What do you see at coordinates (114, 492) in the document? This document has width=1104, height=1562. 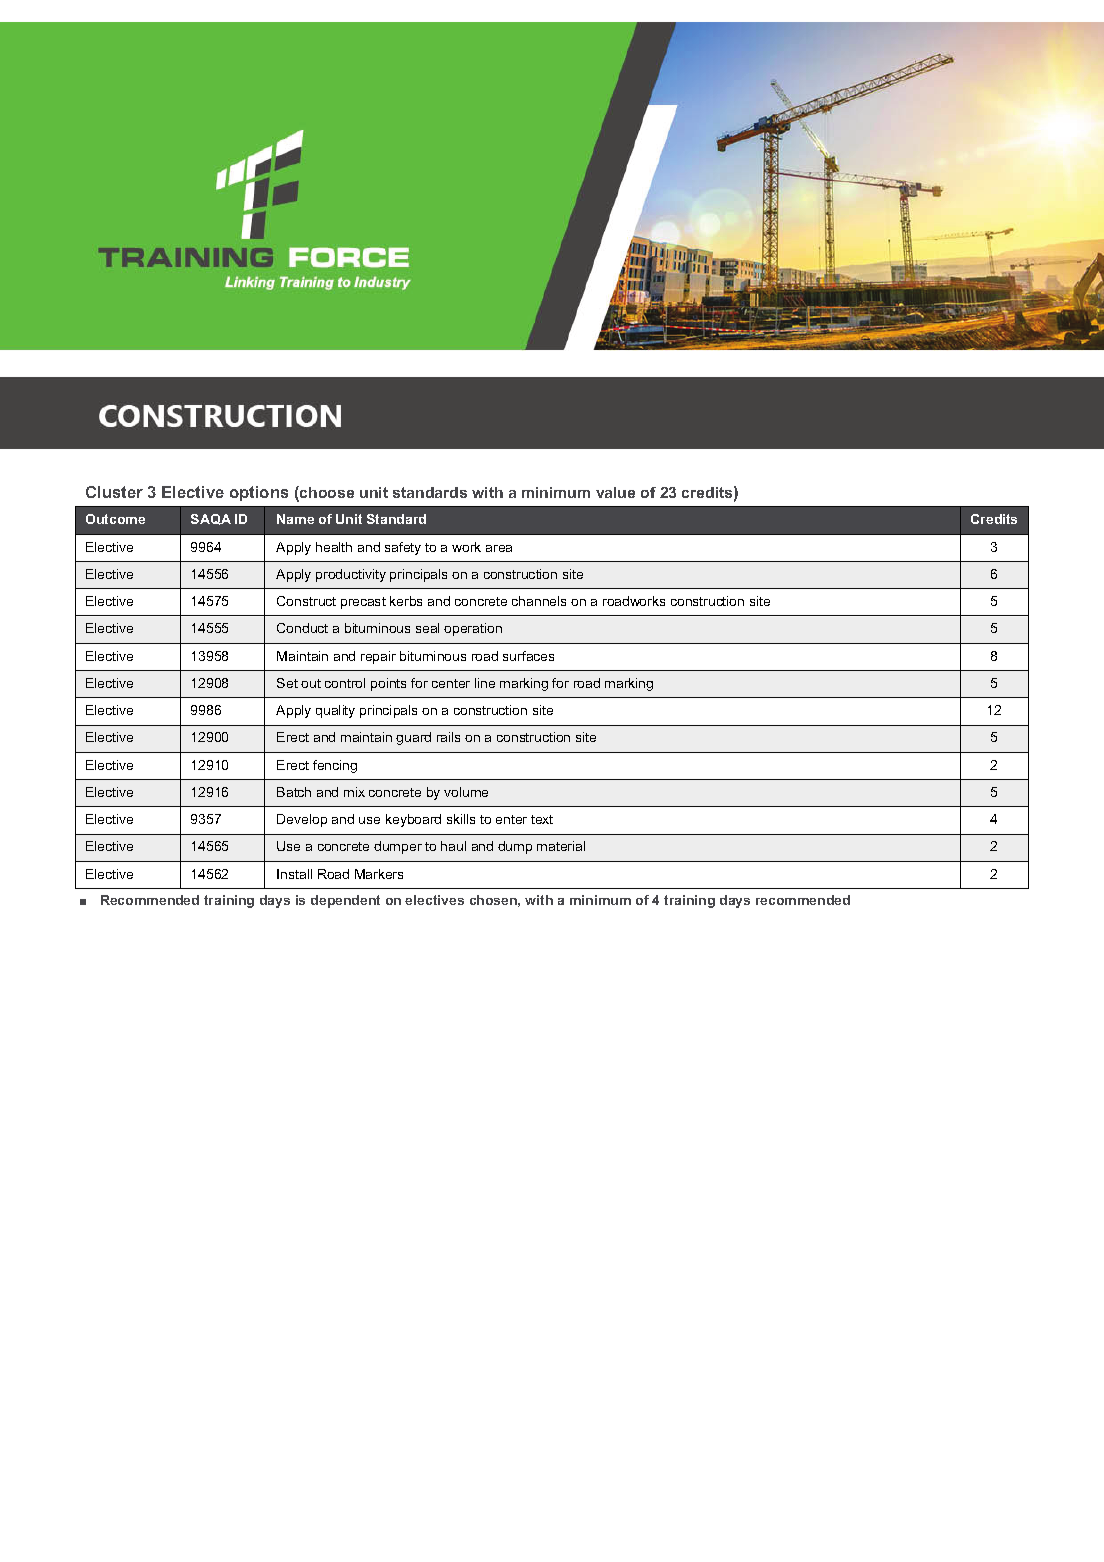 I see `Cluster` at bounding box center [114, 492].
